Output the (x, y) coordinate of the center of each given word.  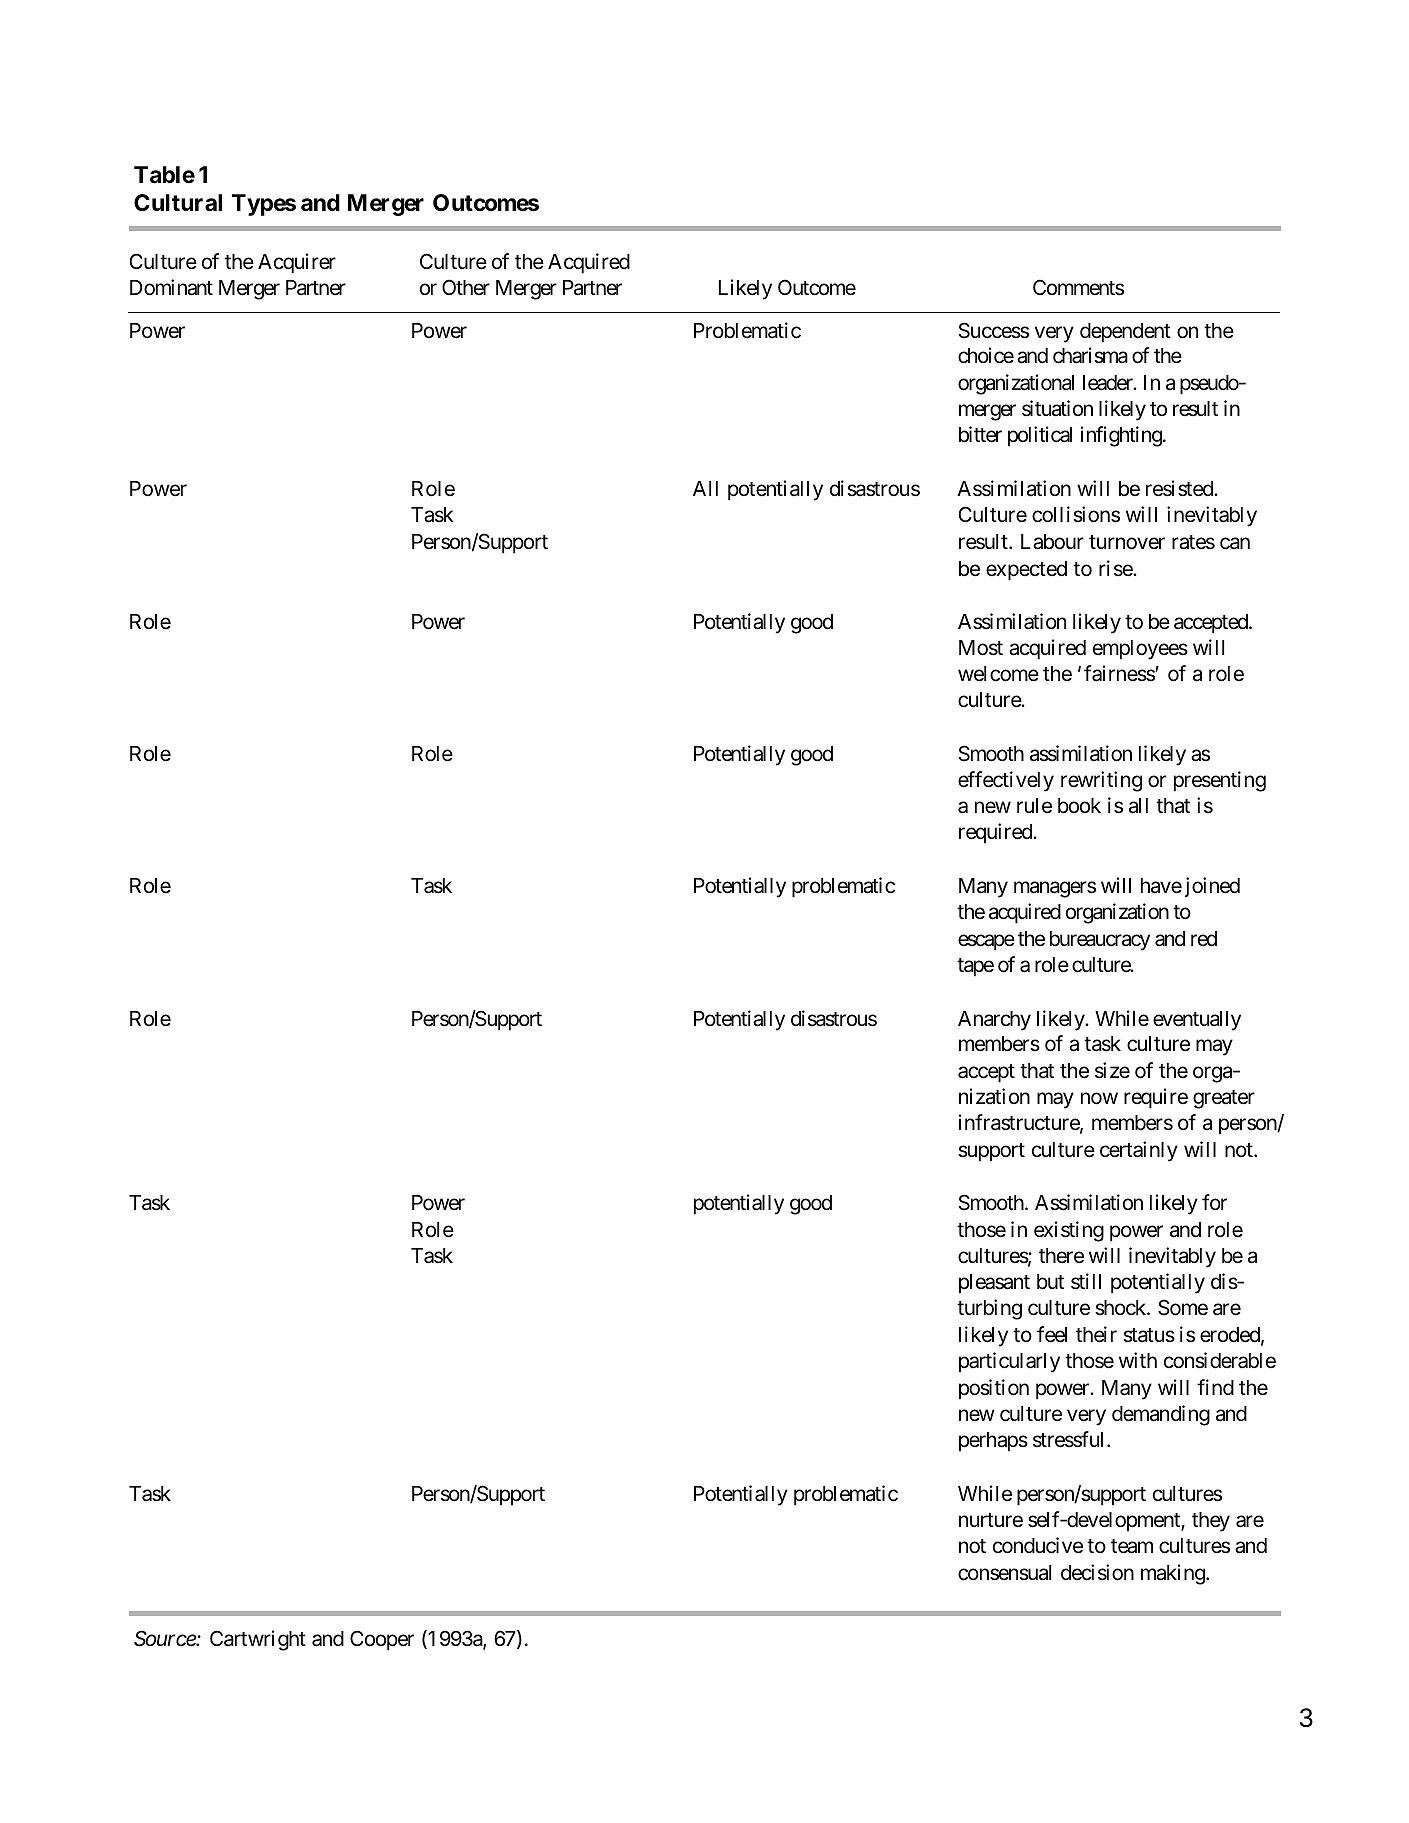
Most (981, 648)
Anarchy (994, 1021)
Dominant (171, 287)
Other (466, 287)
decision (1097, 1572)
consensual (1004, 1573)
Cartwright (258, 1640)
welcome (998, 674)
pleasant (994, 1284)
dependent (1125, 333)
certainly (1139, 1151)
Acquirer (297, 263)
